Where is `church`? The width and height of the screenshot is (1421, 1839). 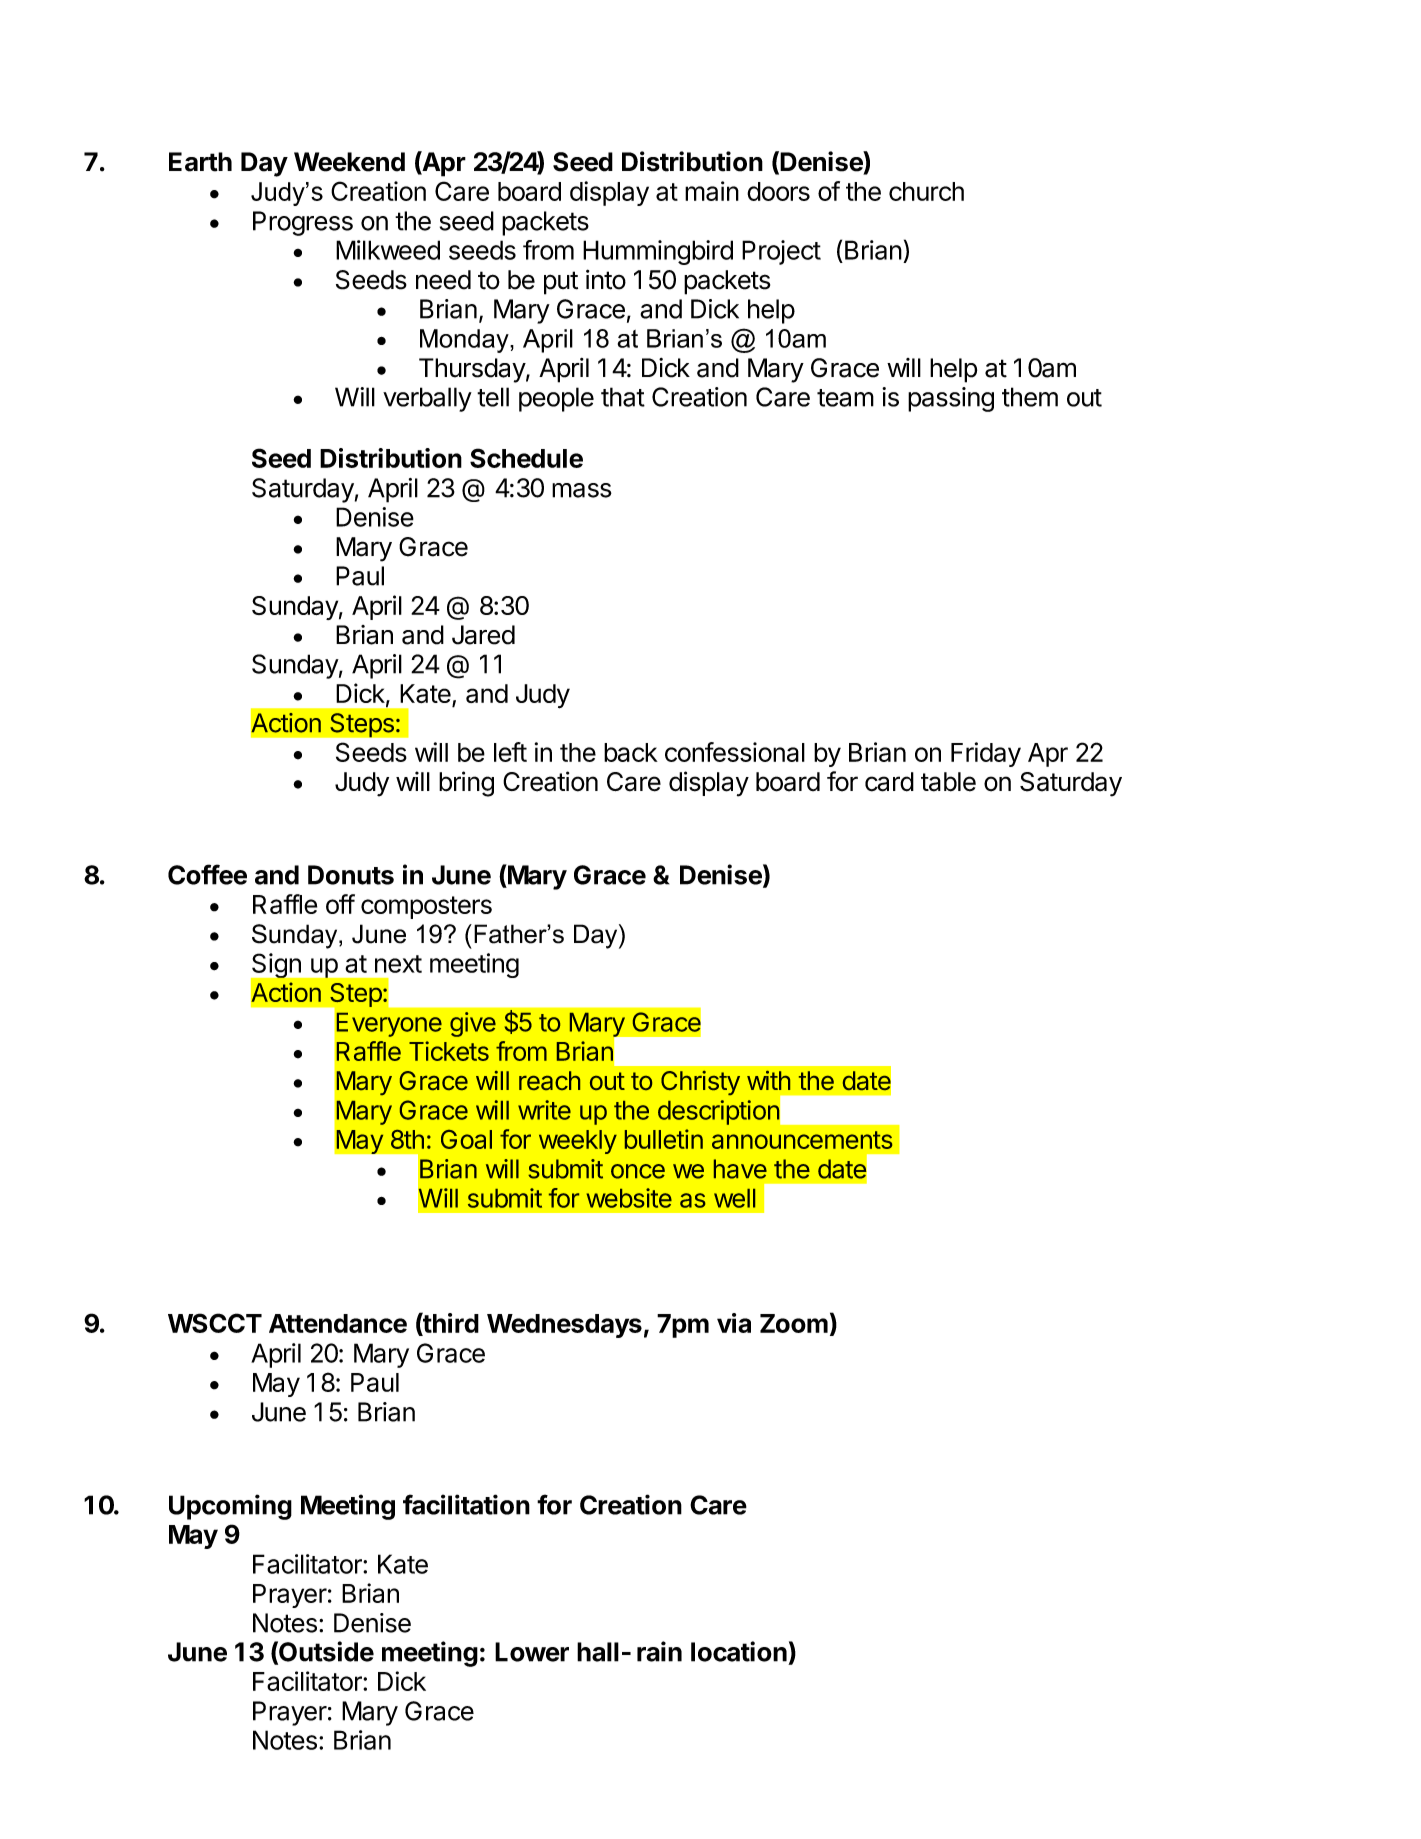 church is located at coordinates (926, 191).
